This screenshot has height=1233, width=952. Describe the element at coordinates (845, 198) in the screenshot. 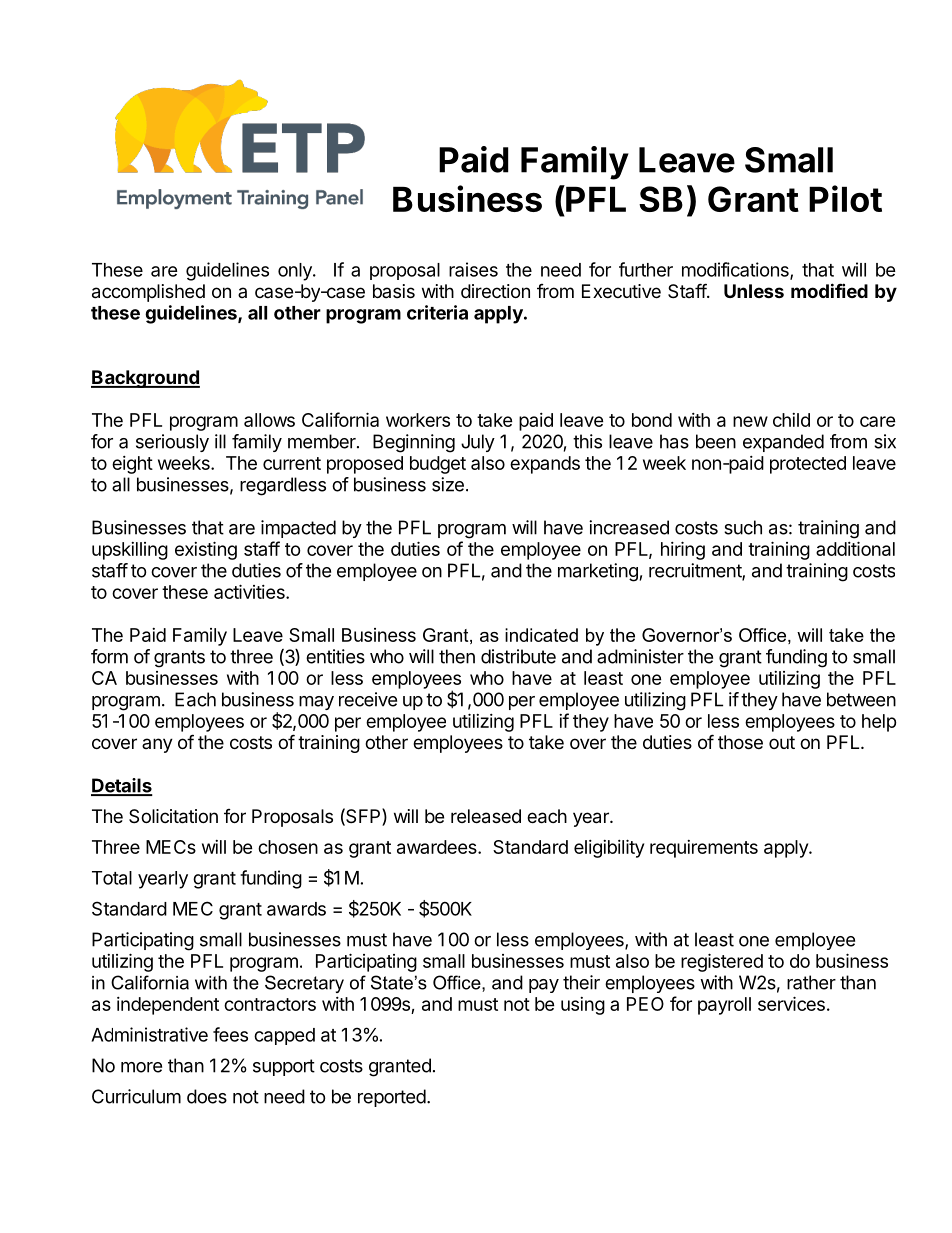

I see `Pilot` at that location.
